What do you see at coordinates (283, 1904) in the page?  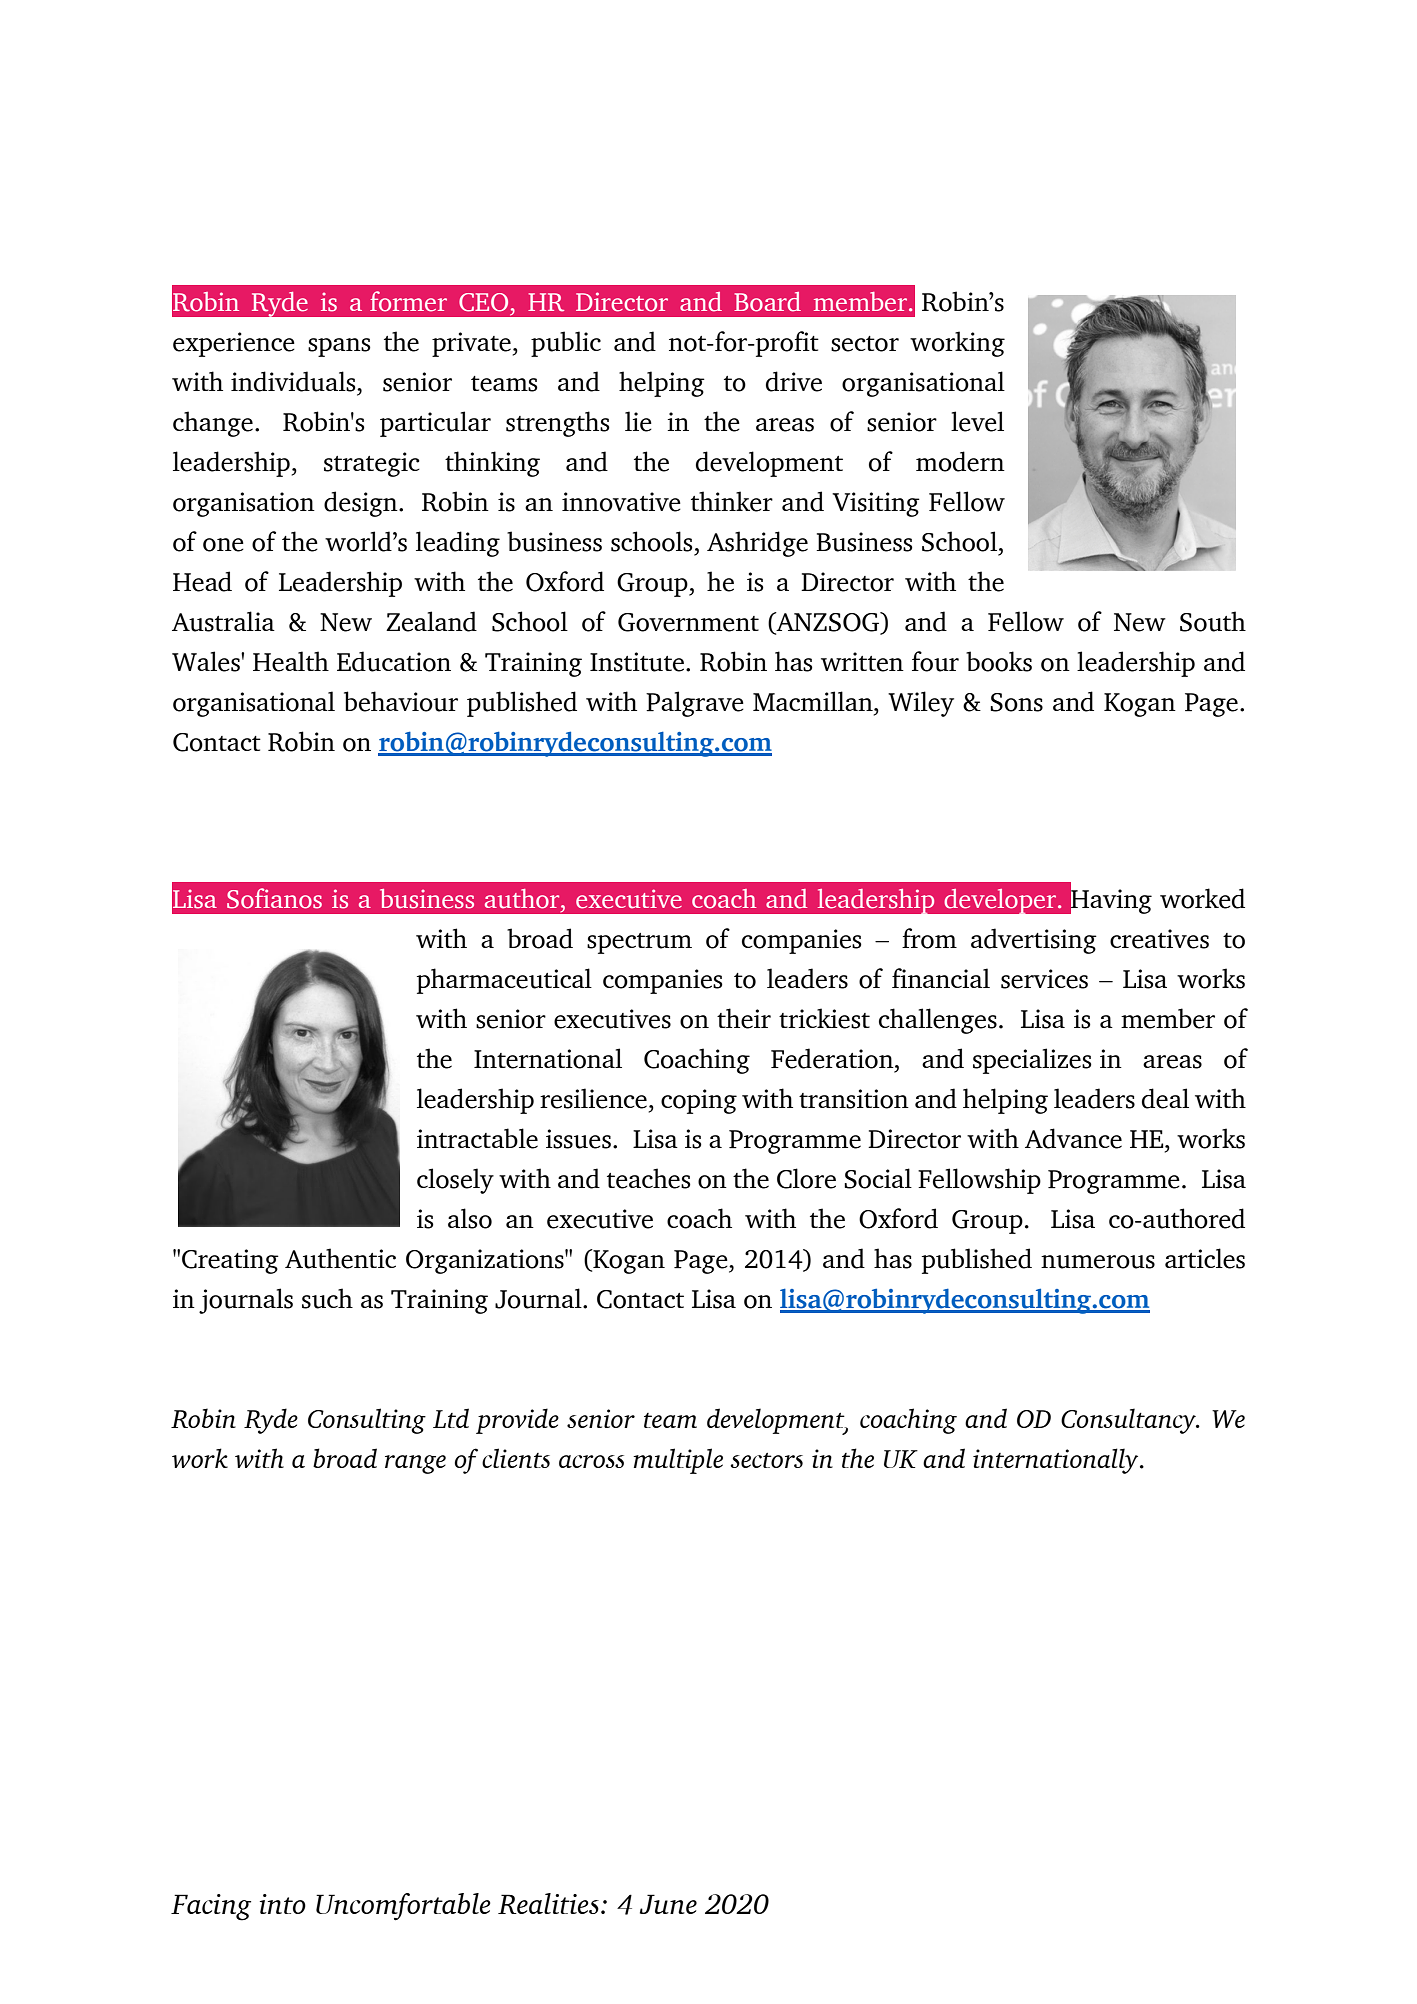 I see `into` at bounding box center [283, 1904].
